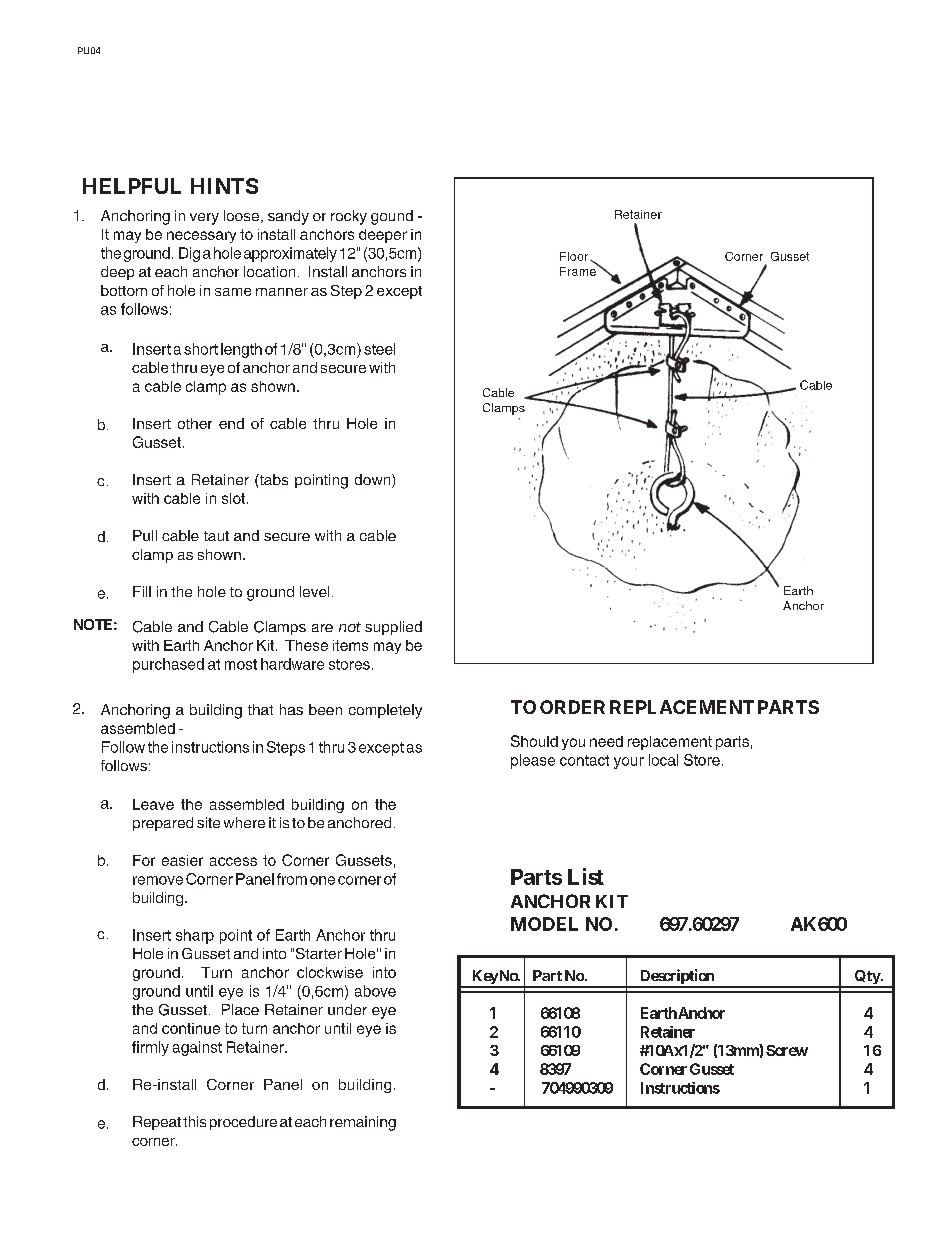  I want to click on rocky, so click(349, 217).
